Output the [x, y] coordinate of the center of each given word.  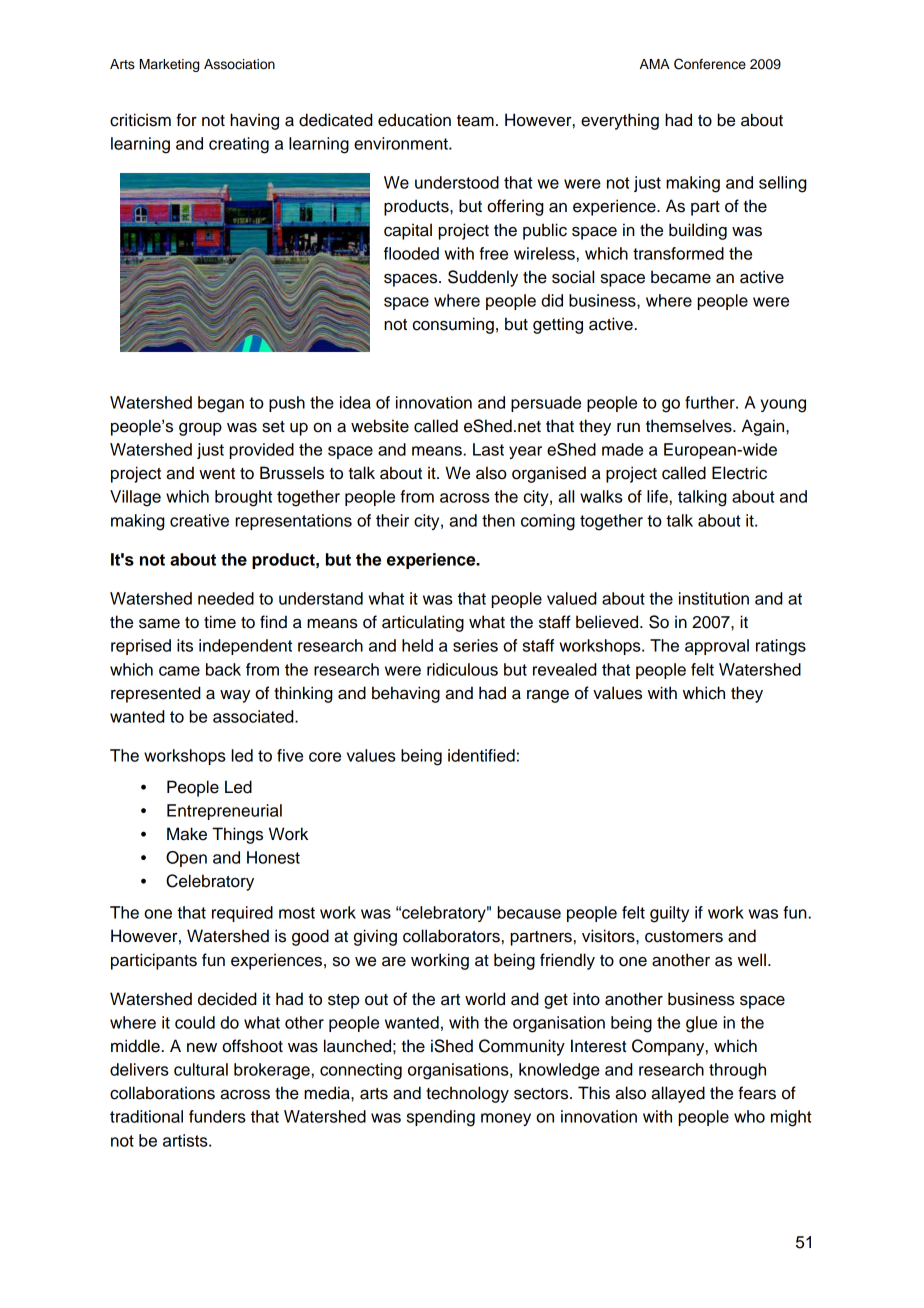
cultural [201, 1069]
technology [467, 1094]
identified [481, 755]
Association [239, 64]
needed [226, 598]
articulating [423, 623]
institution [714, 598]
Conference [710, 64]
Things [237, 835]
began [221, 404]
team [475, 121]
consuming [453, 325]
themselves [690, 426]
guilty [669, 914]
